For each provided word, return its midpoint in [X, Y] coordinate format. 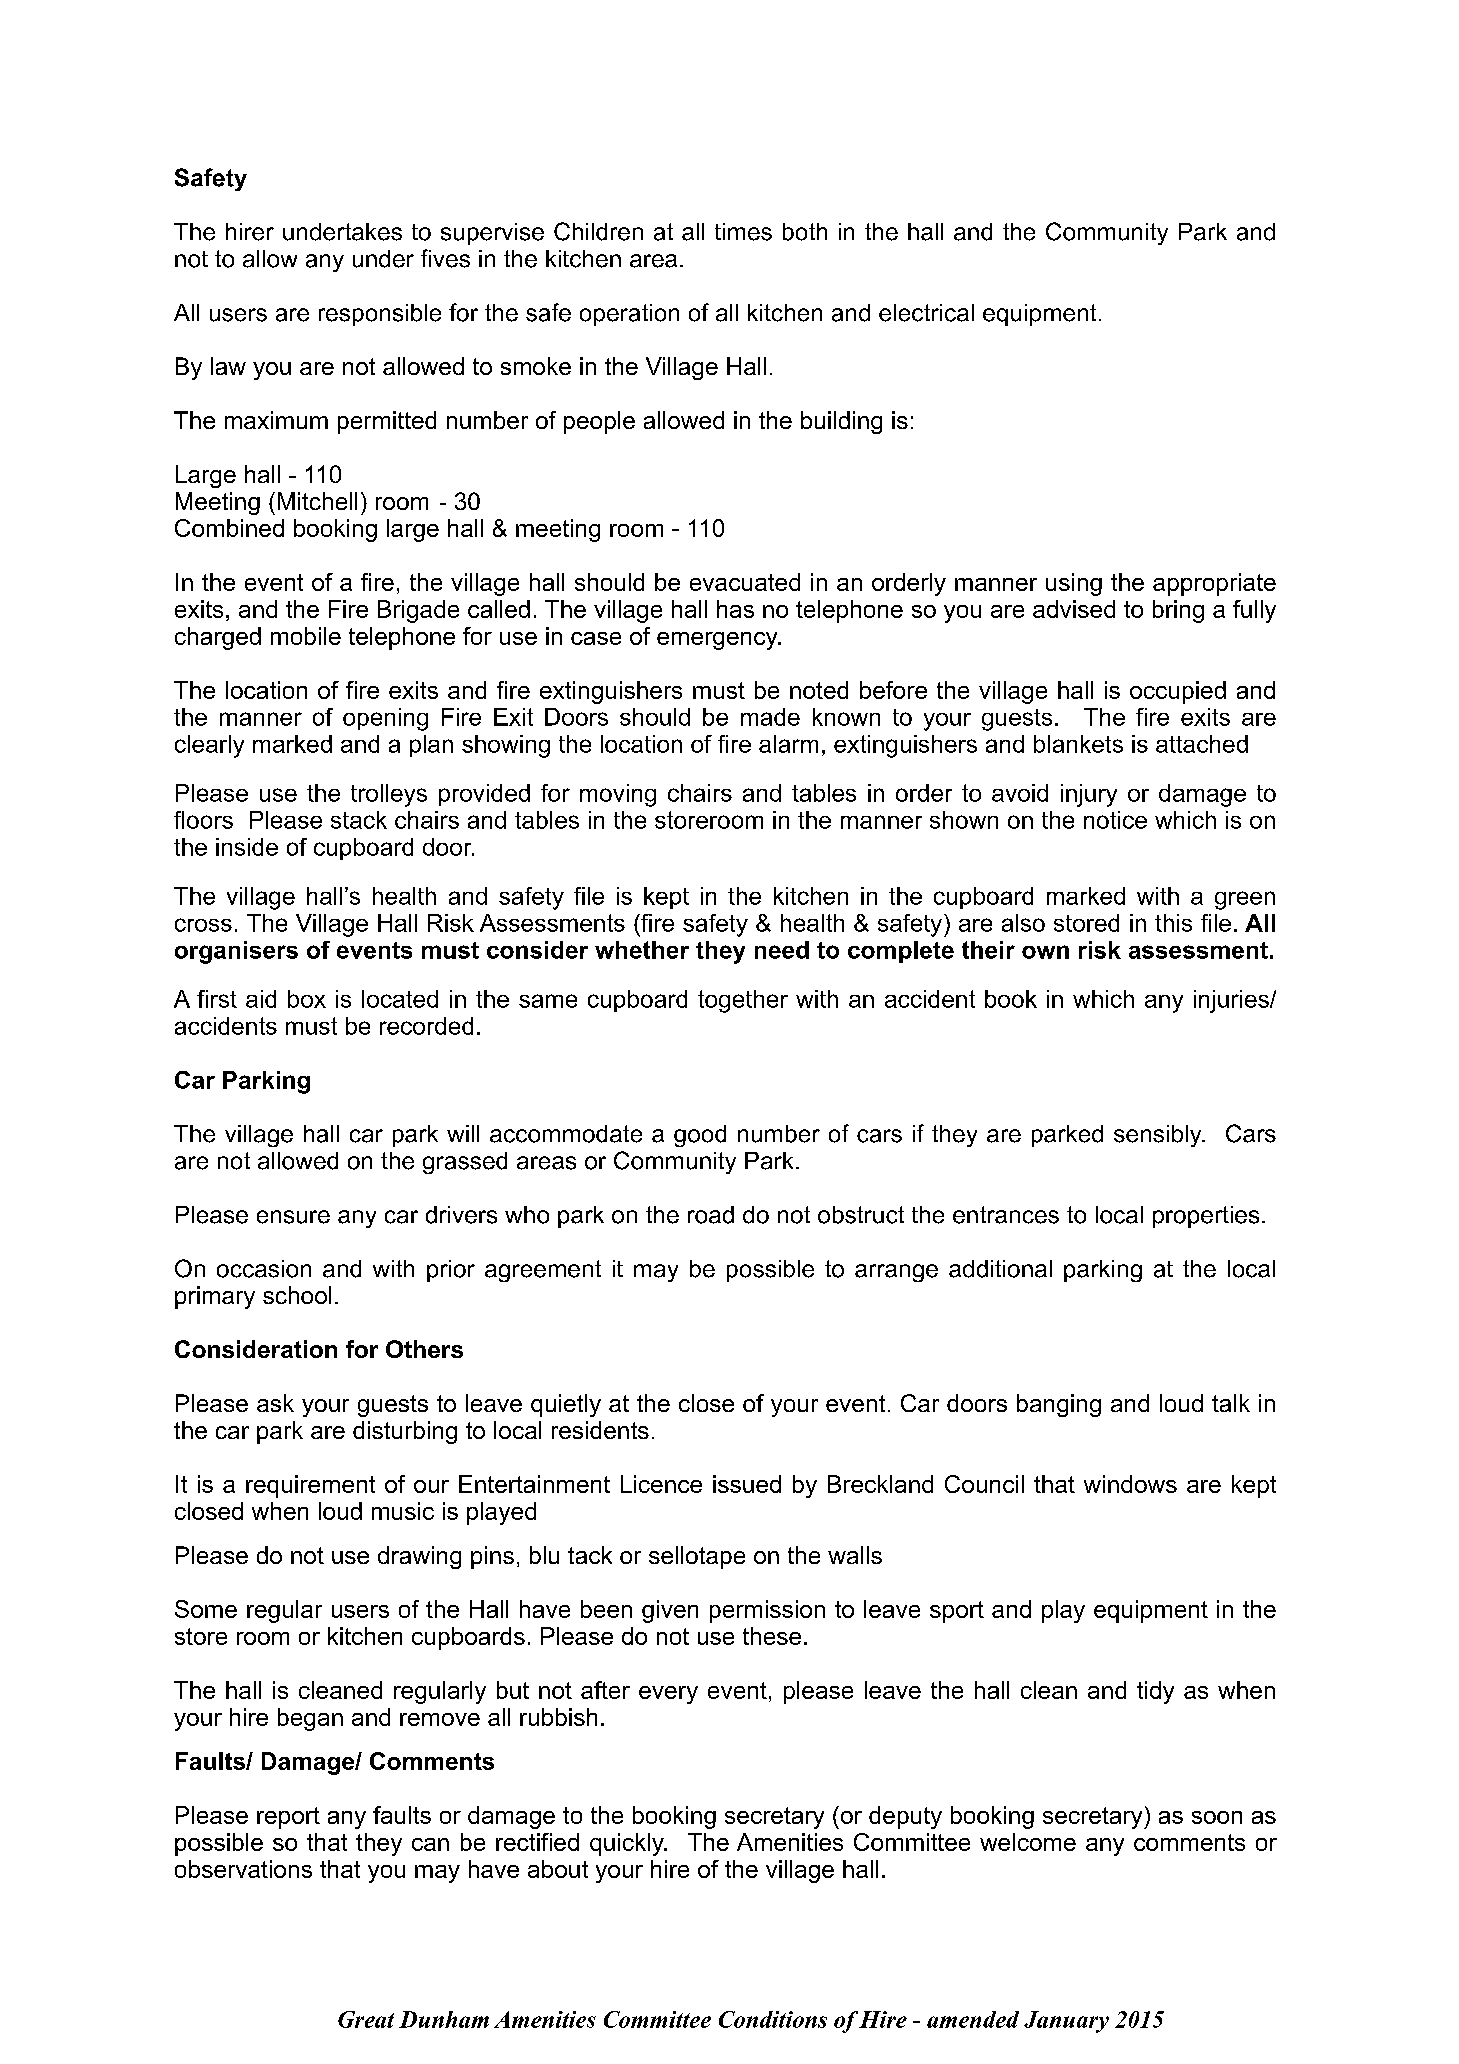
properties [1206, 1217]
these [772, 1636]
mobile [306, 636]
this [1173, 923]
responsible [380, 315]
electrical [926, 313]
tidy [1155, 1692]
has [735, 609]
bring [1178, 611]
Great [366, 2019]
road [711, 1215]
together [743, 1001]
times [743, 232]
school [297, 1295]
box [307, 999]
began [310, 1719]
